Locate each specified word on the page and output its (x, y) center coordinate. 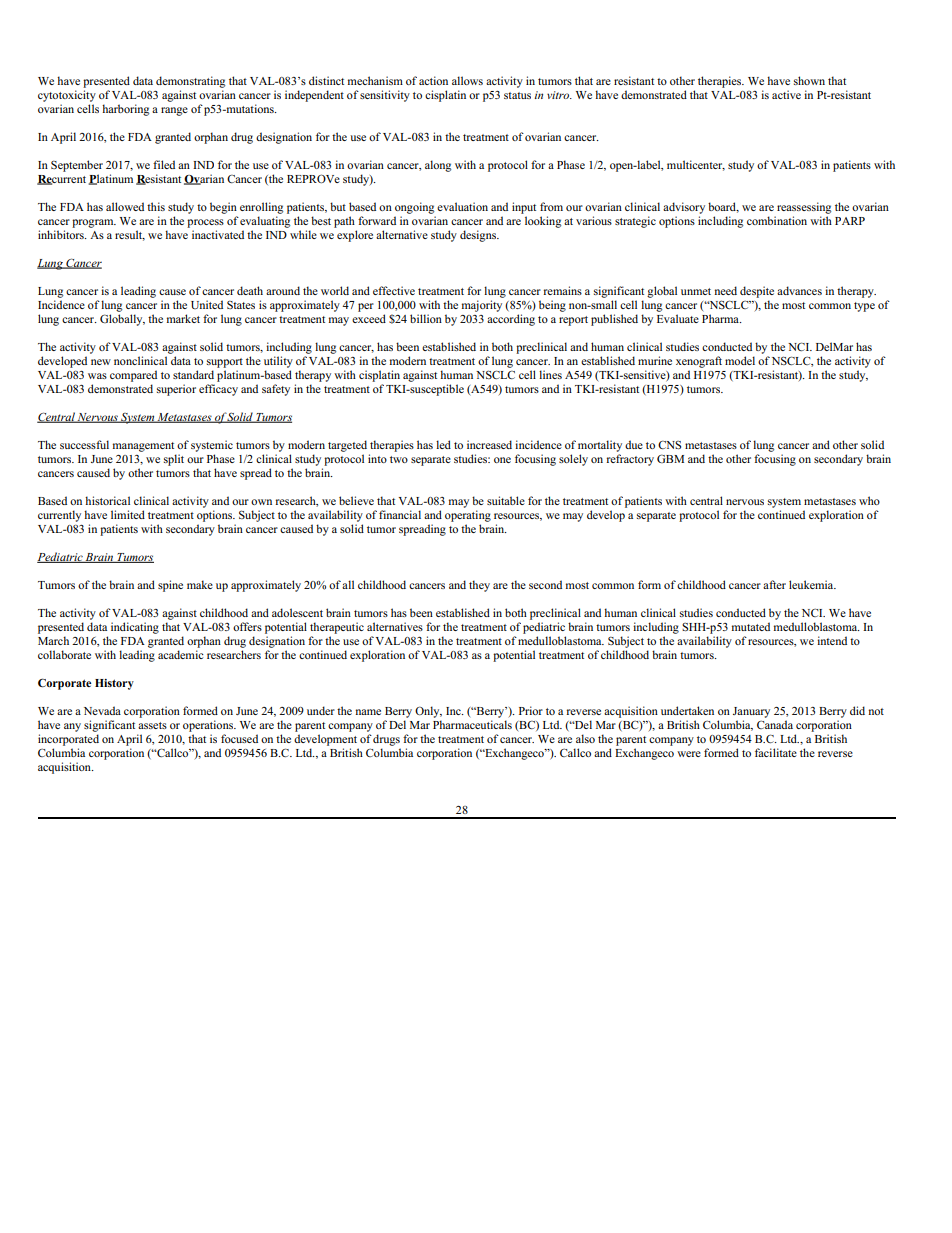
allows (467, 80)
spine (170, 586)
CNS (669, 445)
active (786, 94)
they (479, 586)
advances (799, 290)
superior (176, 390)
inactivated (218, 234)
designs (479, 236)
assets (152, 725)
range (174, 111)
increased (489, 444)
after (774, 584)
